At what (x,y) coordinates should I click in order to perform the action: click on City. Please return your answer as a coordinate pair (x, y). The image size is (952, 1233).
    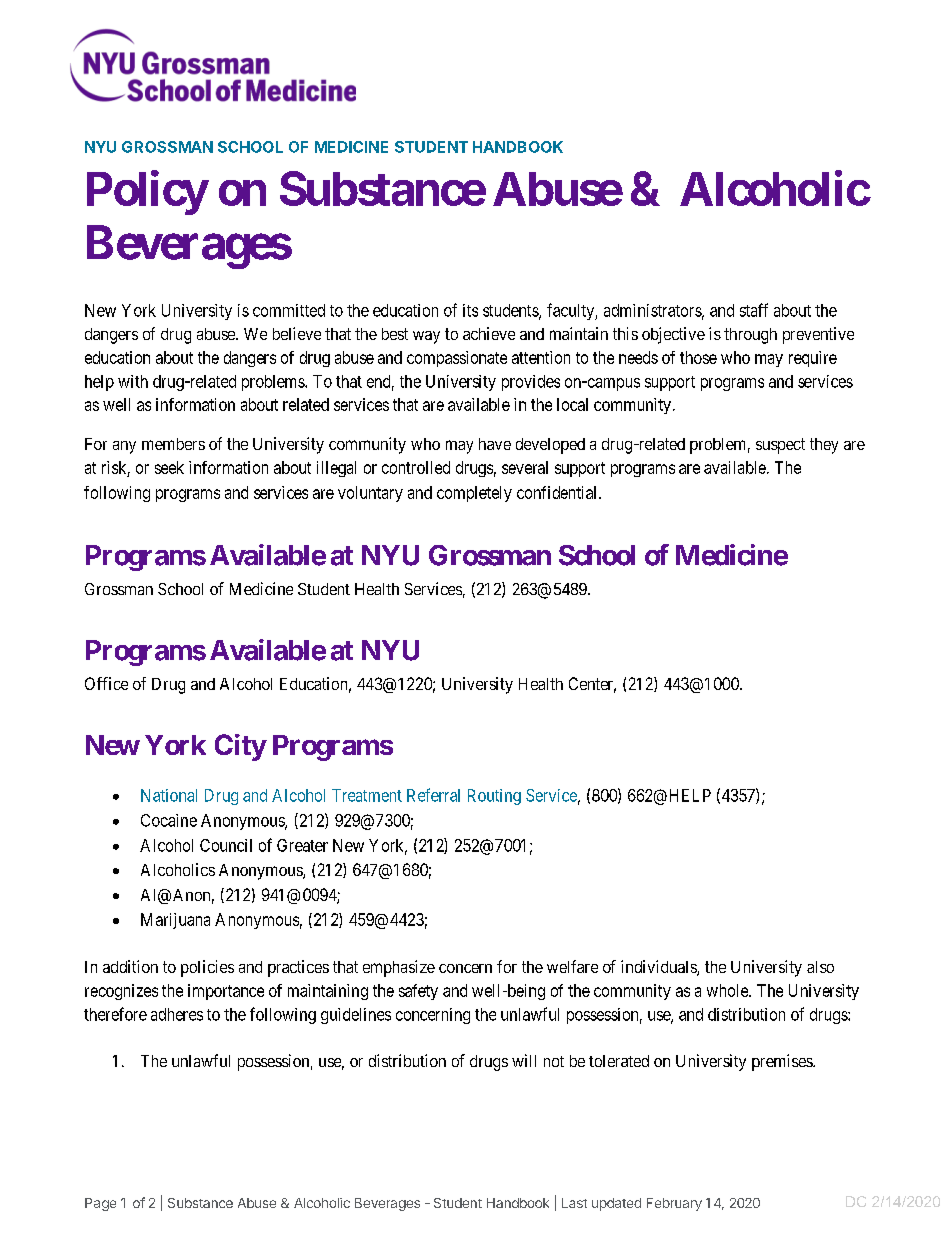
    Looking at the image, I should click on (240, 747).
